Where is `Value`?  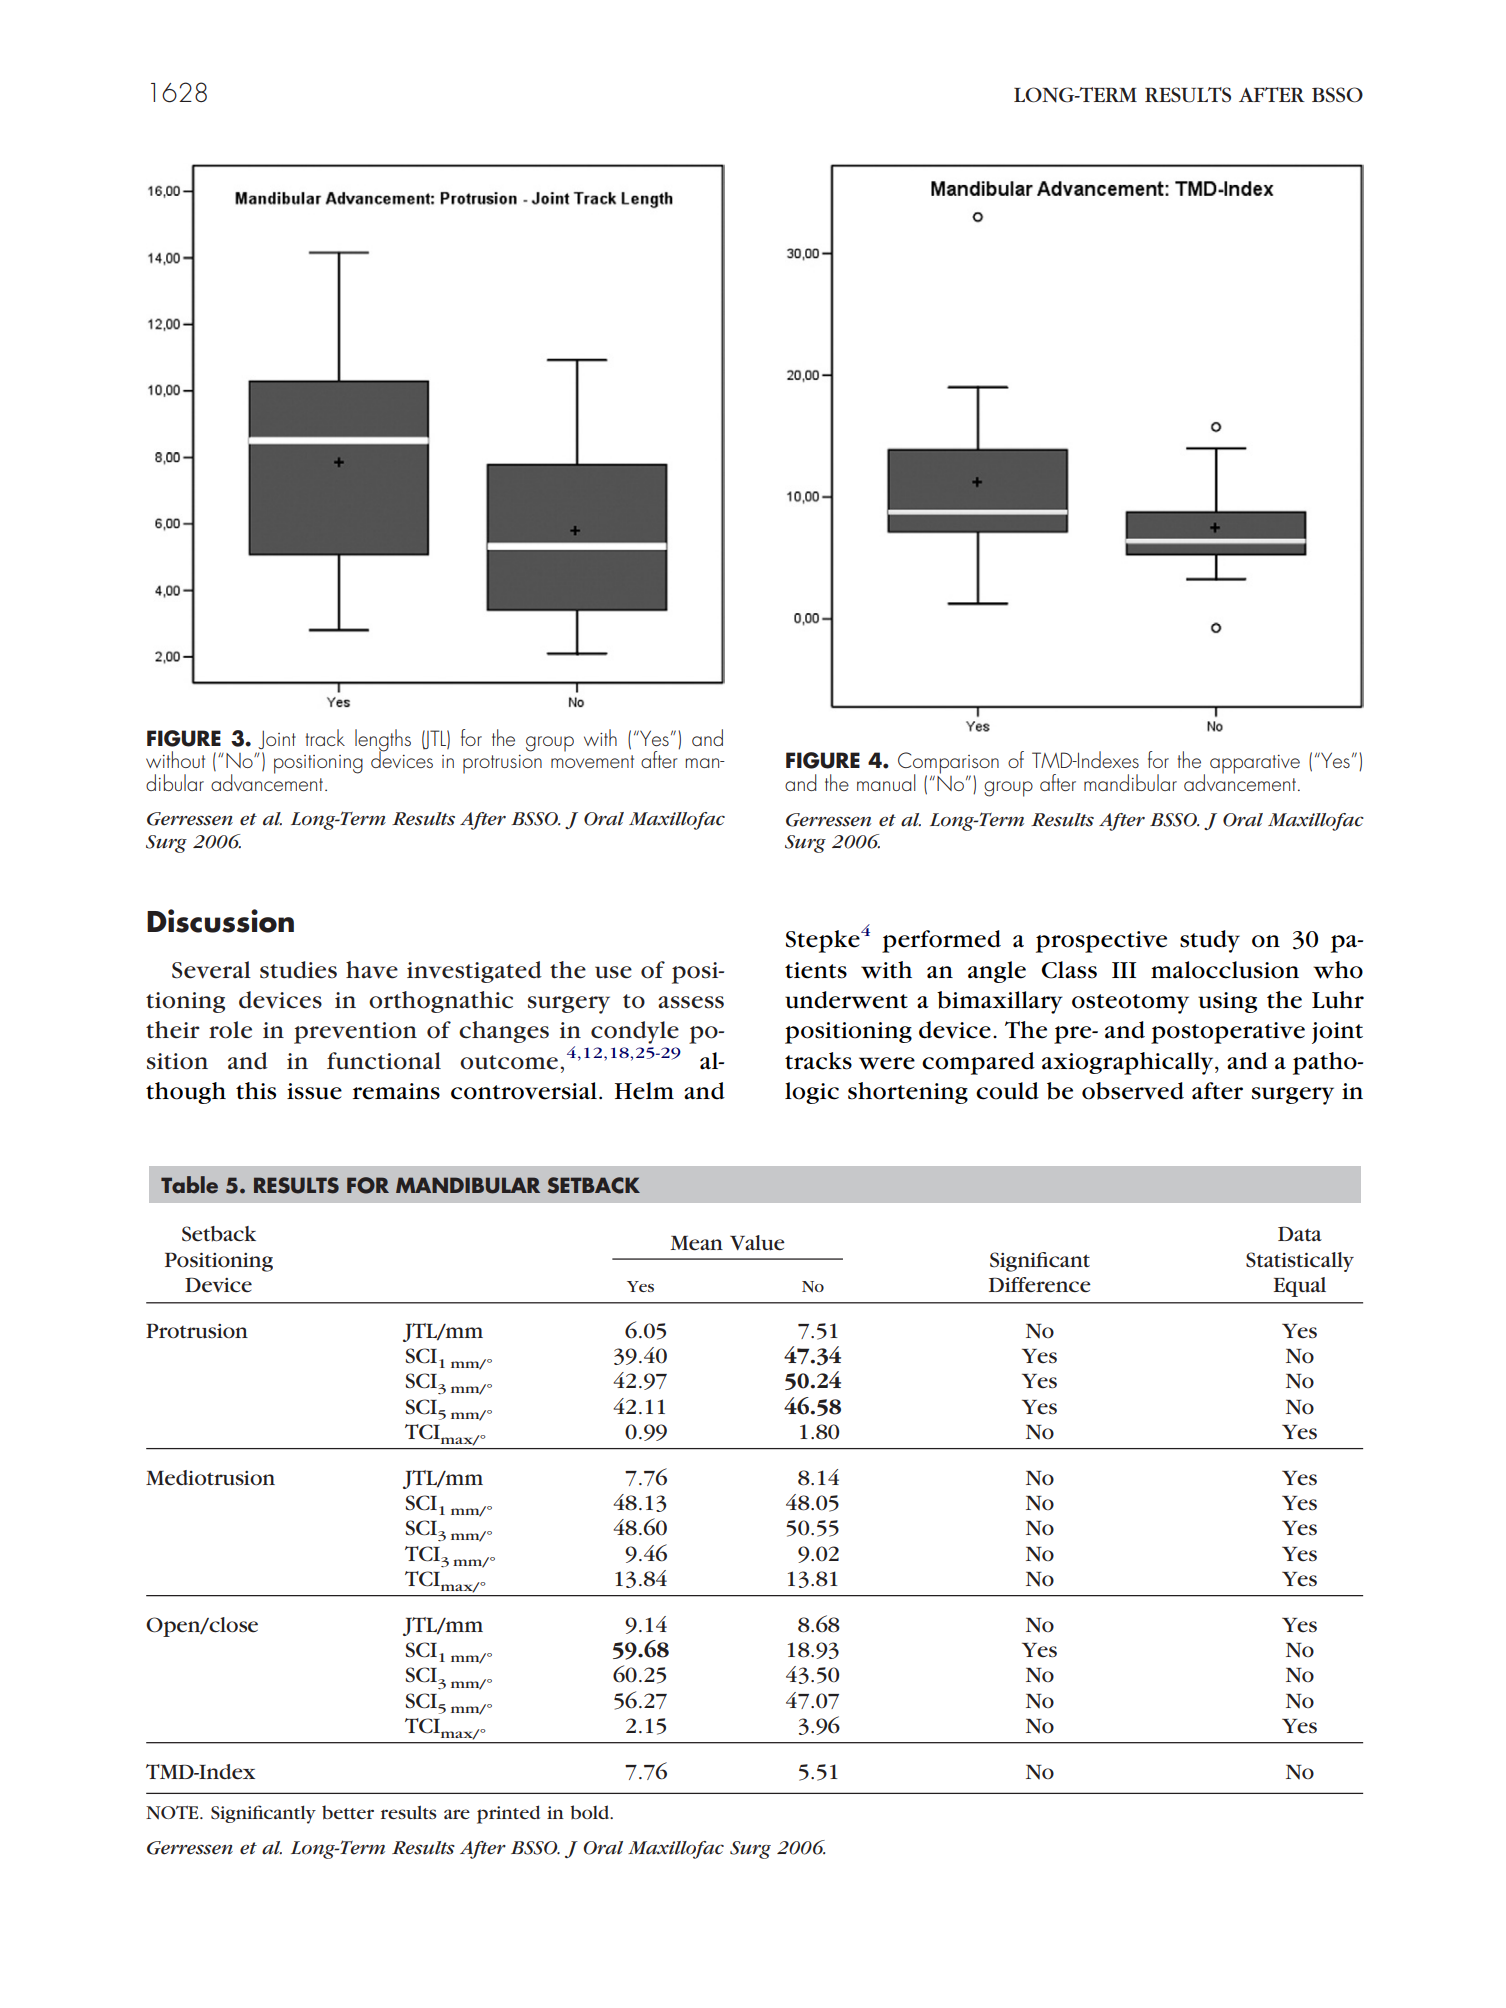 Value is located at coordinates (757, 1243).
